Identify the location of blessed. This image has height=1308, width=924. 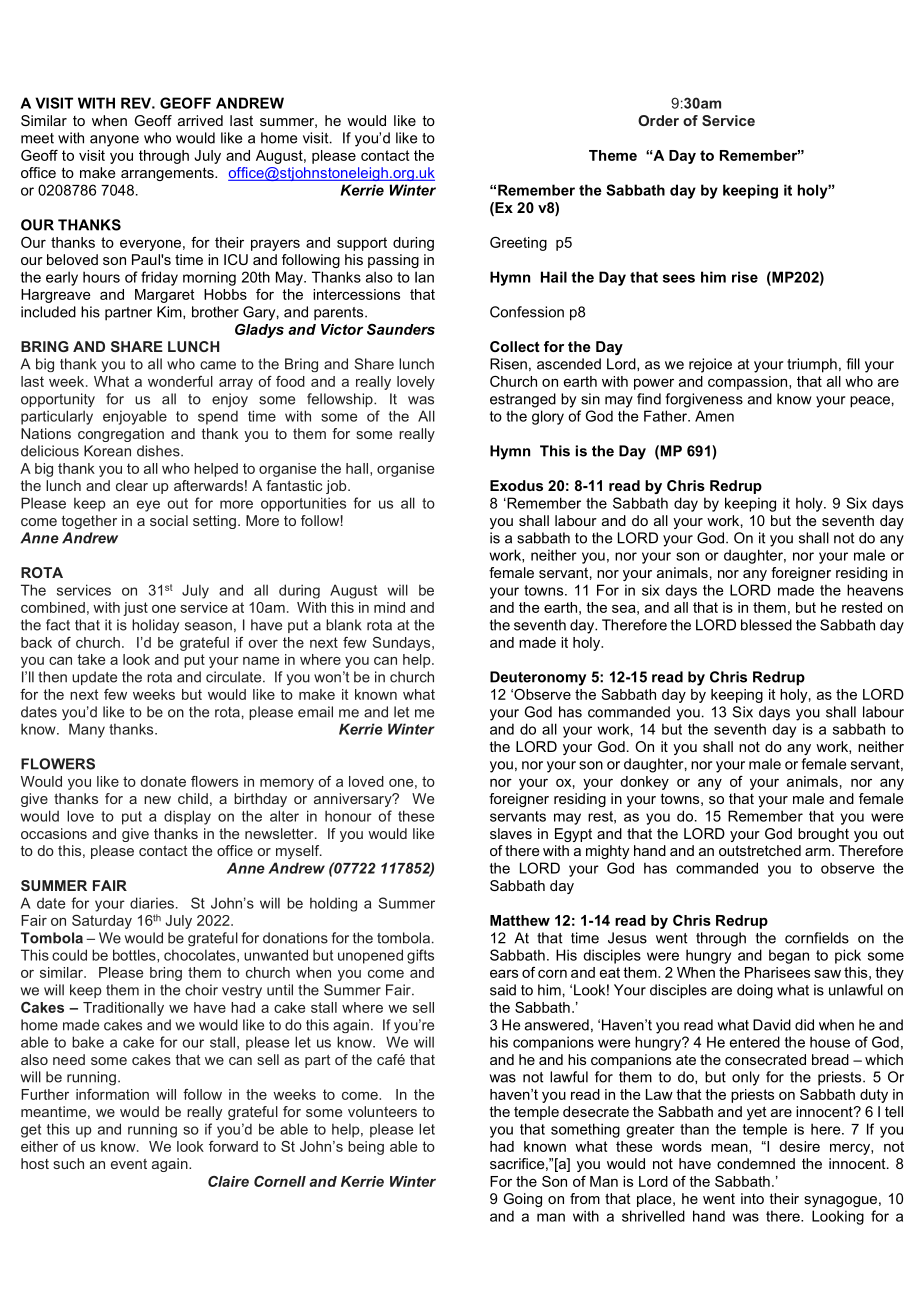
(766, 625).
